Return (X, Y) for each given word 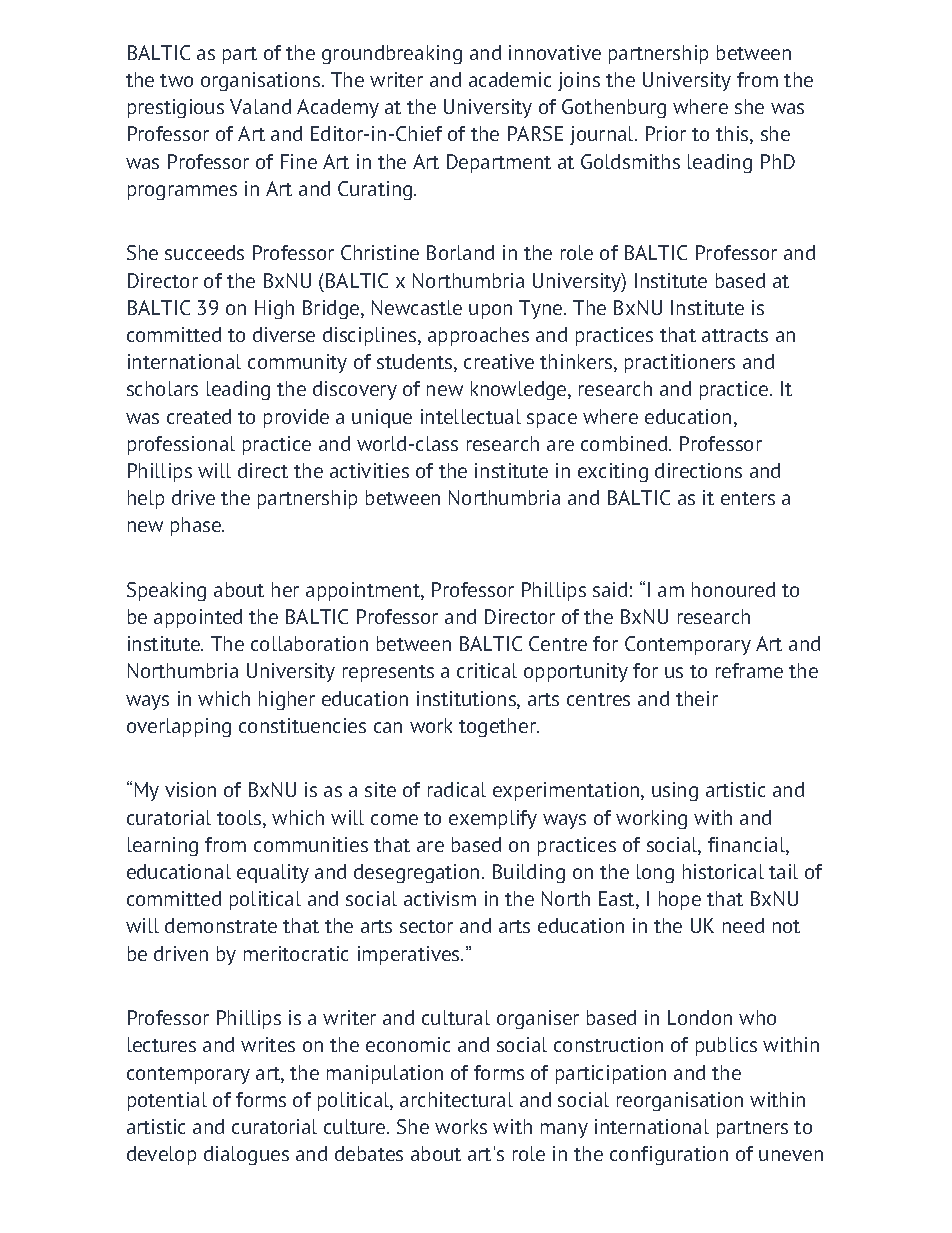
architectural (456, 1099)
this (733, 135)
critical (487, 670)
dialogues (246, 1155)
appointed (198, 618)
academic (510, 79)
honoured (733, 589)
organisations (262, 81)
